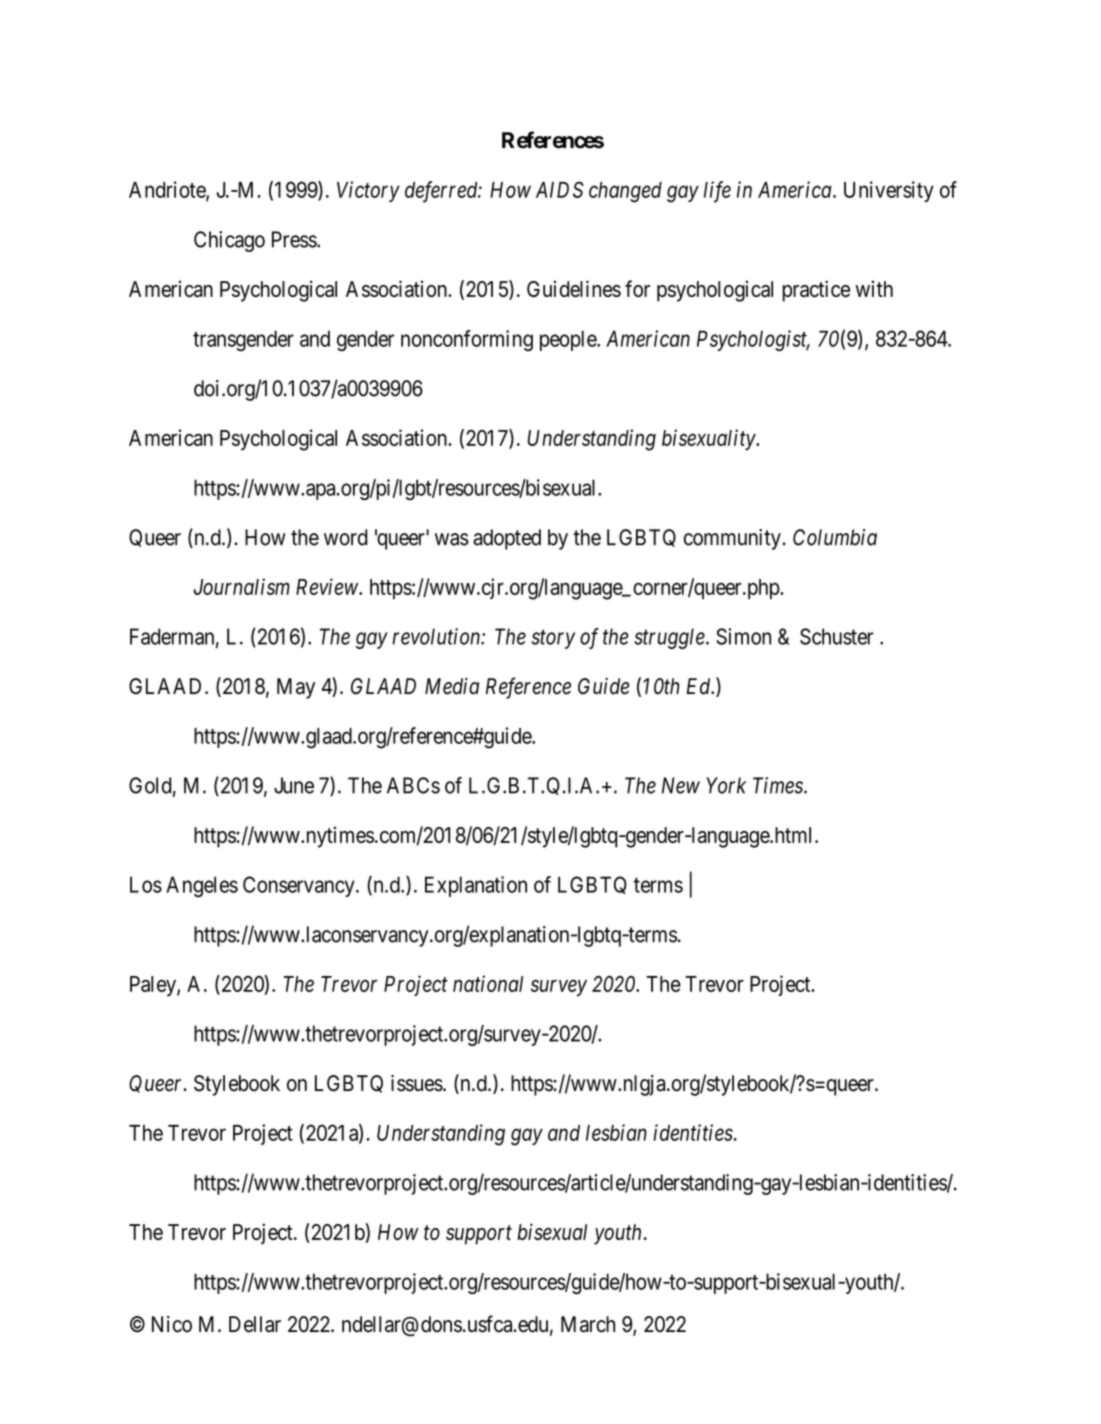 The image size is (1101, 1424). Describe the element at coordinates (452, 686) in the document. I see `Media` at that location.
